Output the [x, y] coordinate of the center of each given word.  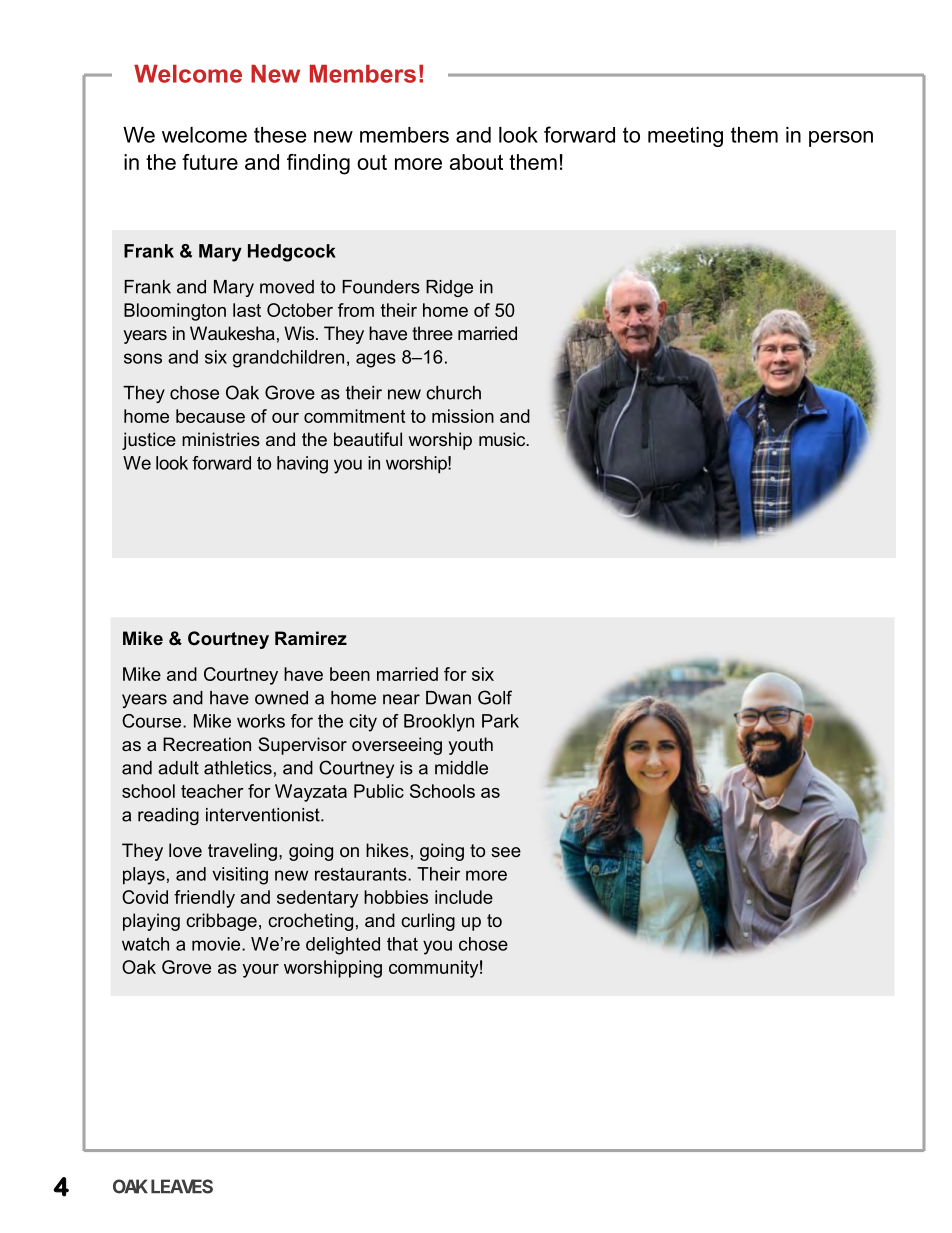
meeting [685, 137]
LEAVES [182, 1186]
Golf [495, 697]
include [464, 897]
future [210, 162]
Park [500, 721]
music [503, 439]
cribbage [221, 922]
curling [428, 922]
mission [463, 416]
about [476, 162]
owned [281, 698]
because [210, 416]
